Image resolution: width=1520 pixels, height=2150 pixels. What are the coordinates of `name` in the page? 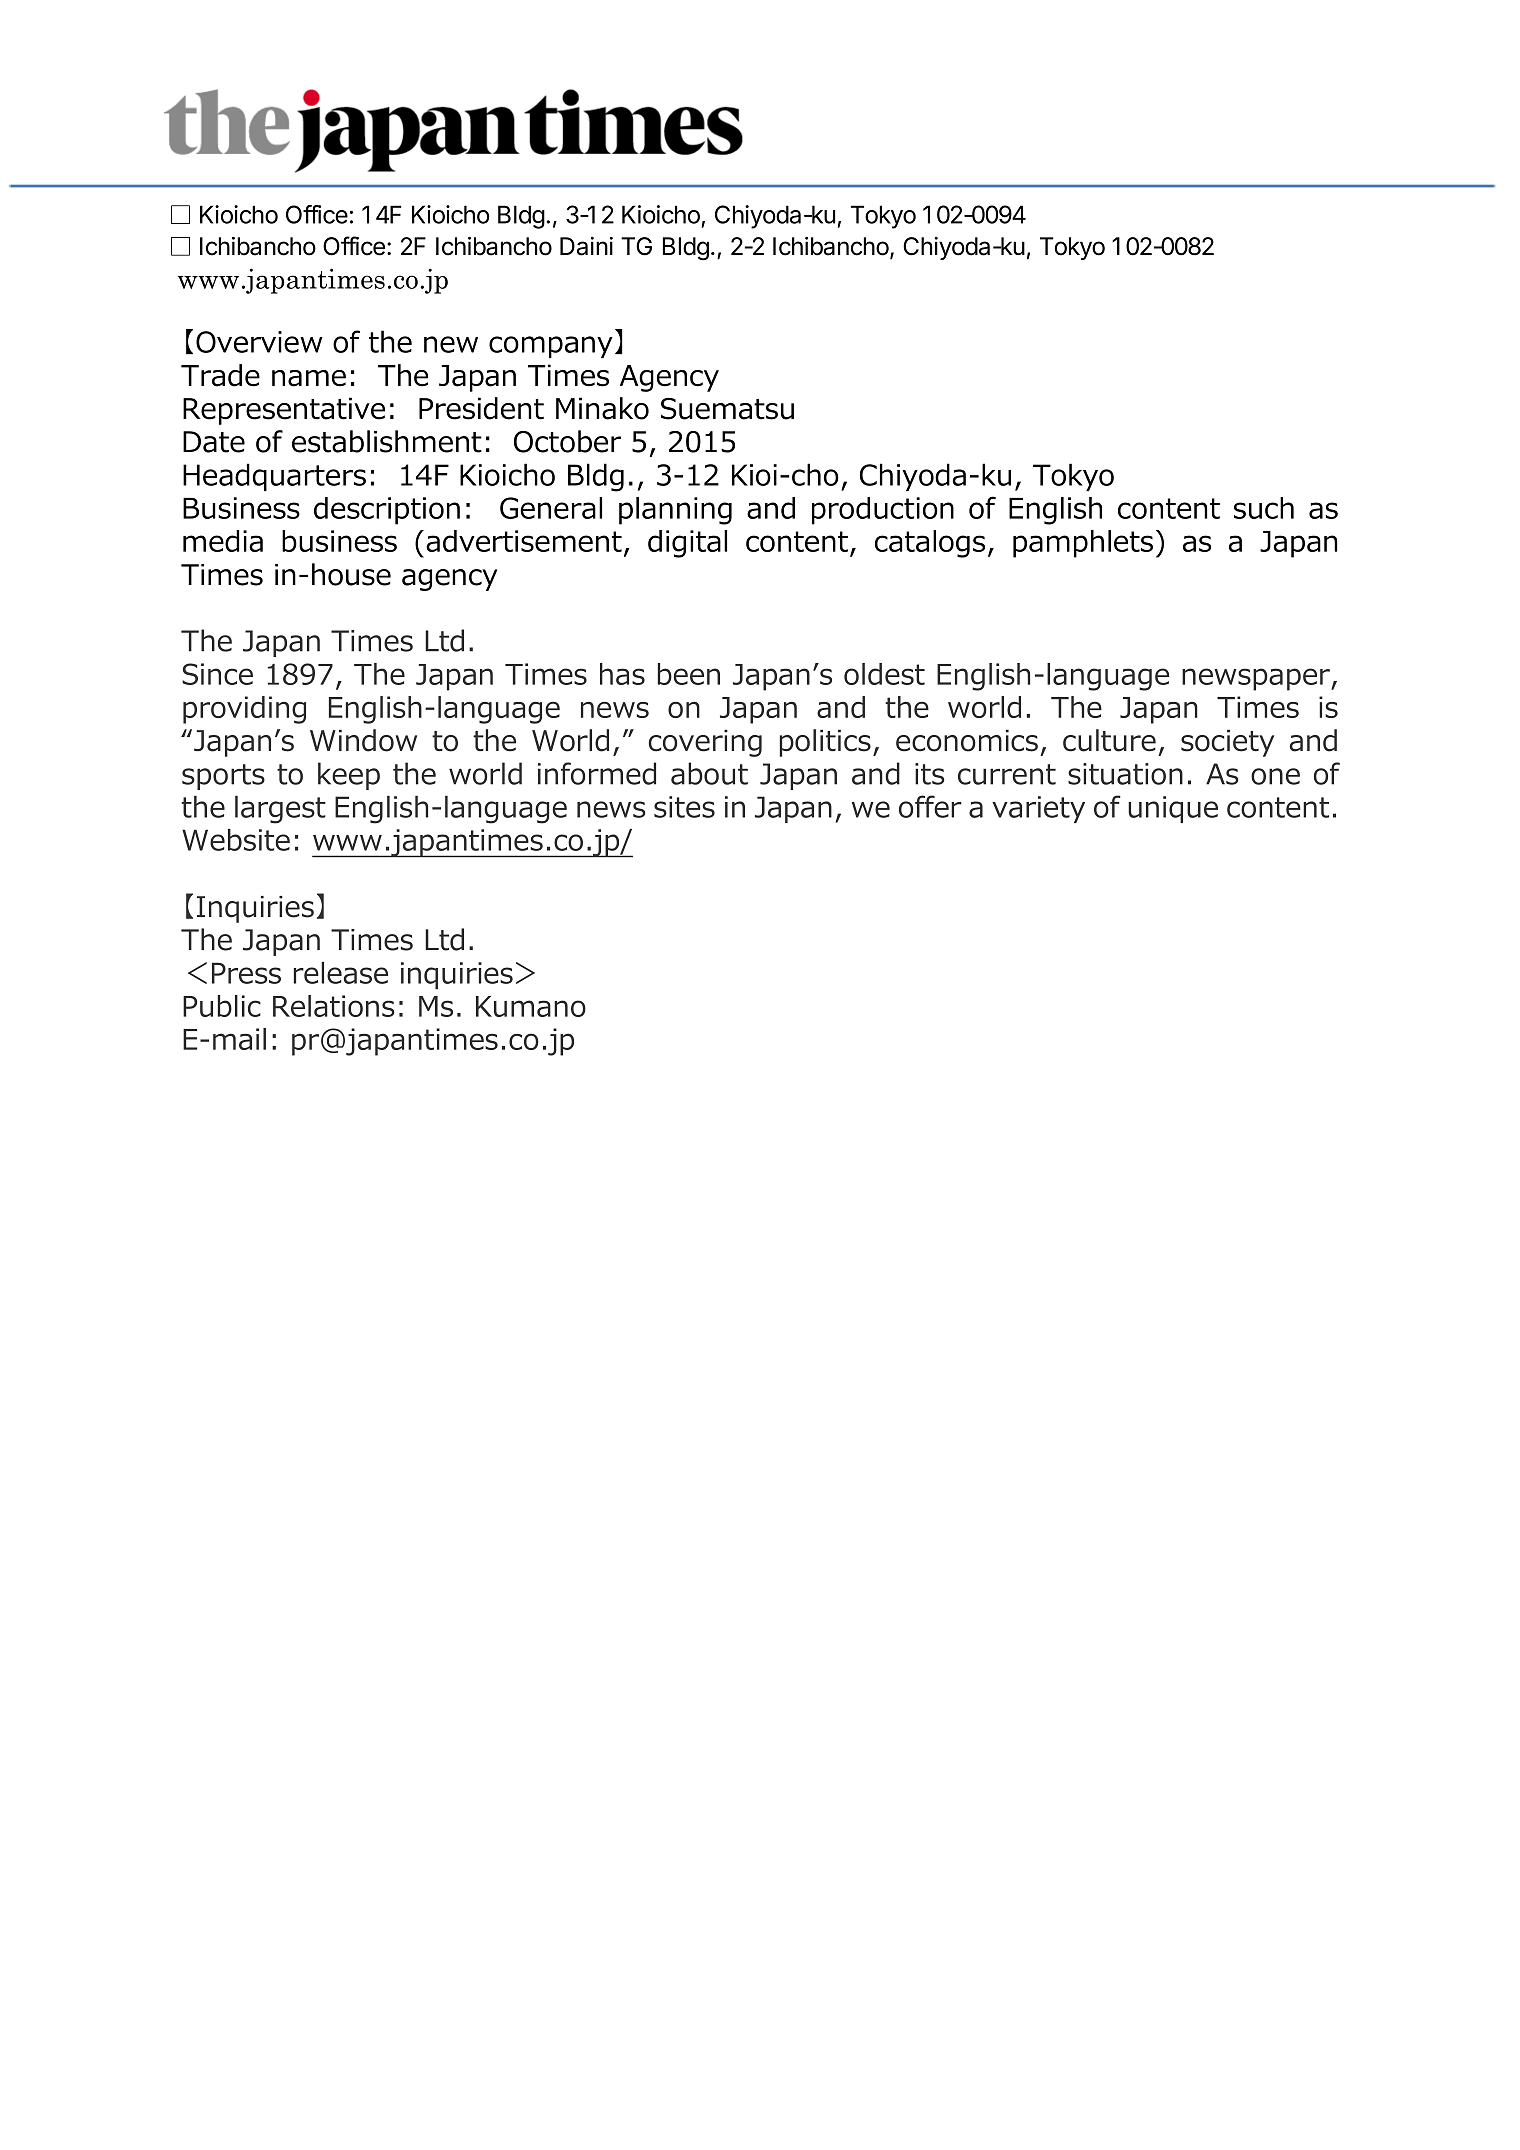 It's located at (309, 378).
